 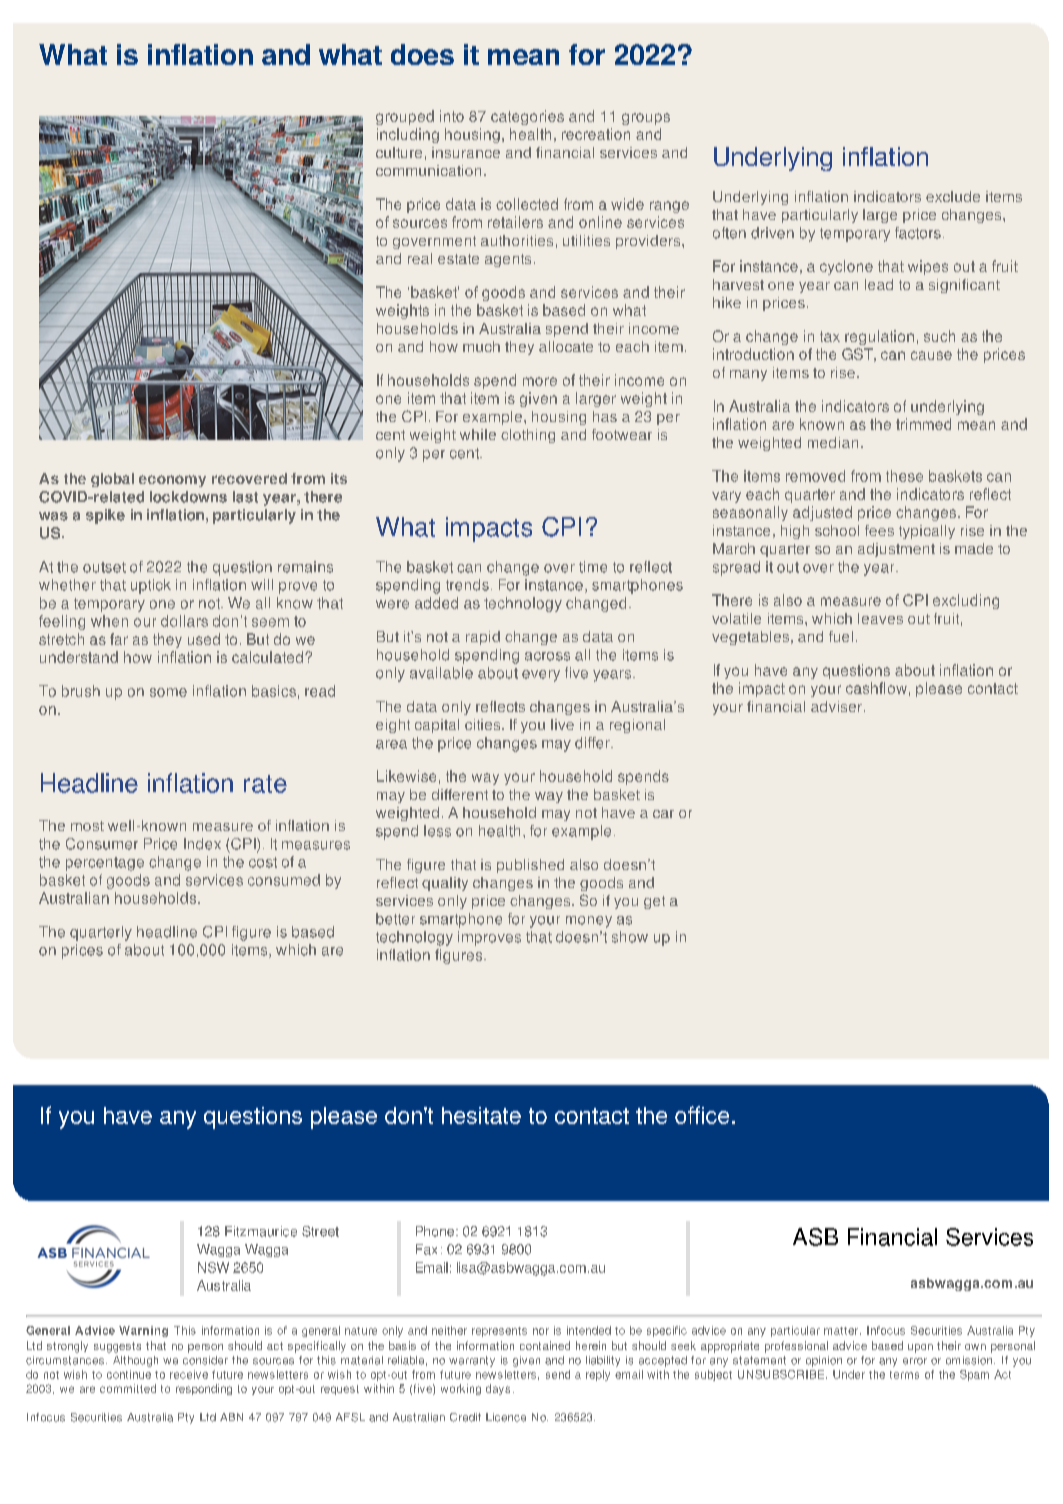 What do you see at coordinates (498, 1389) in the image?
I see `days` at bounding box center [498, 1389].
